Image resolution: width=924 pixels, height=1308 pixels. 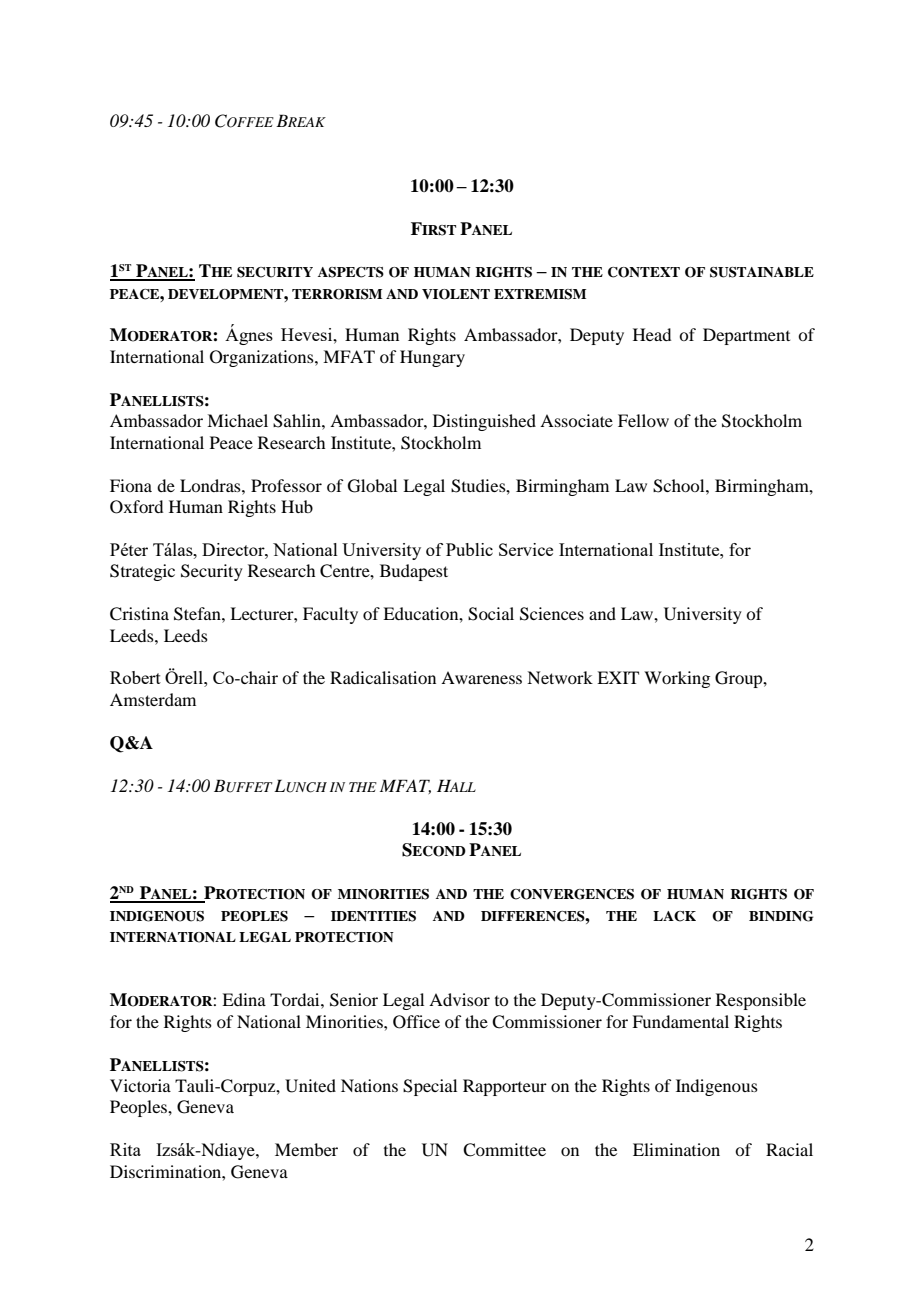 What do you see at coordinates (456, 294) in the screenshot?
I see `VIOLENT` at bounding box center [456, 294].
